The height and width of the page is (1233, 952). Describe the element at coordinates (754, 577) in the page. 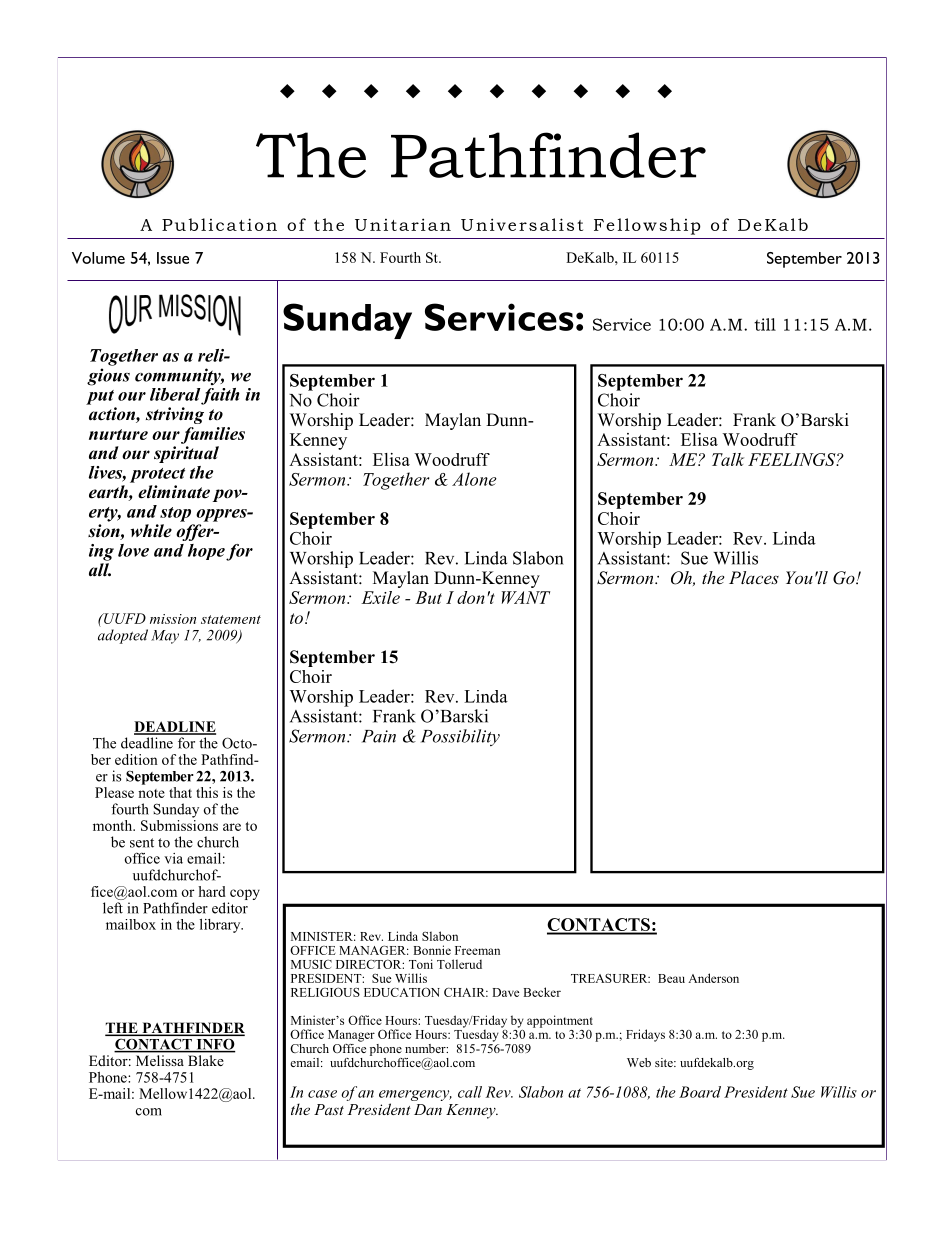

I see `Places` at that location.
